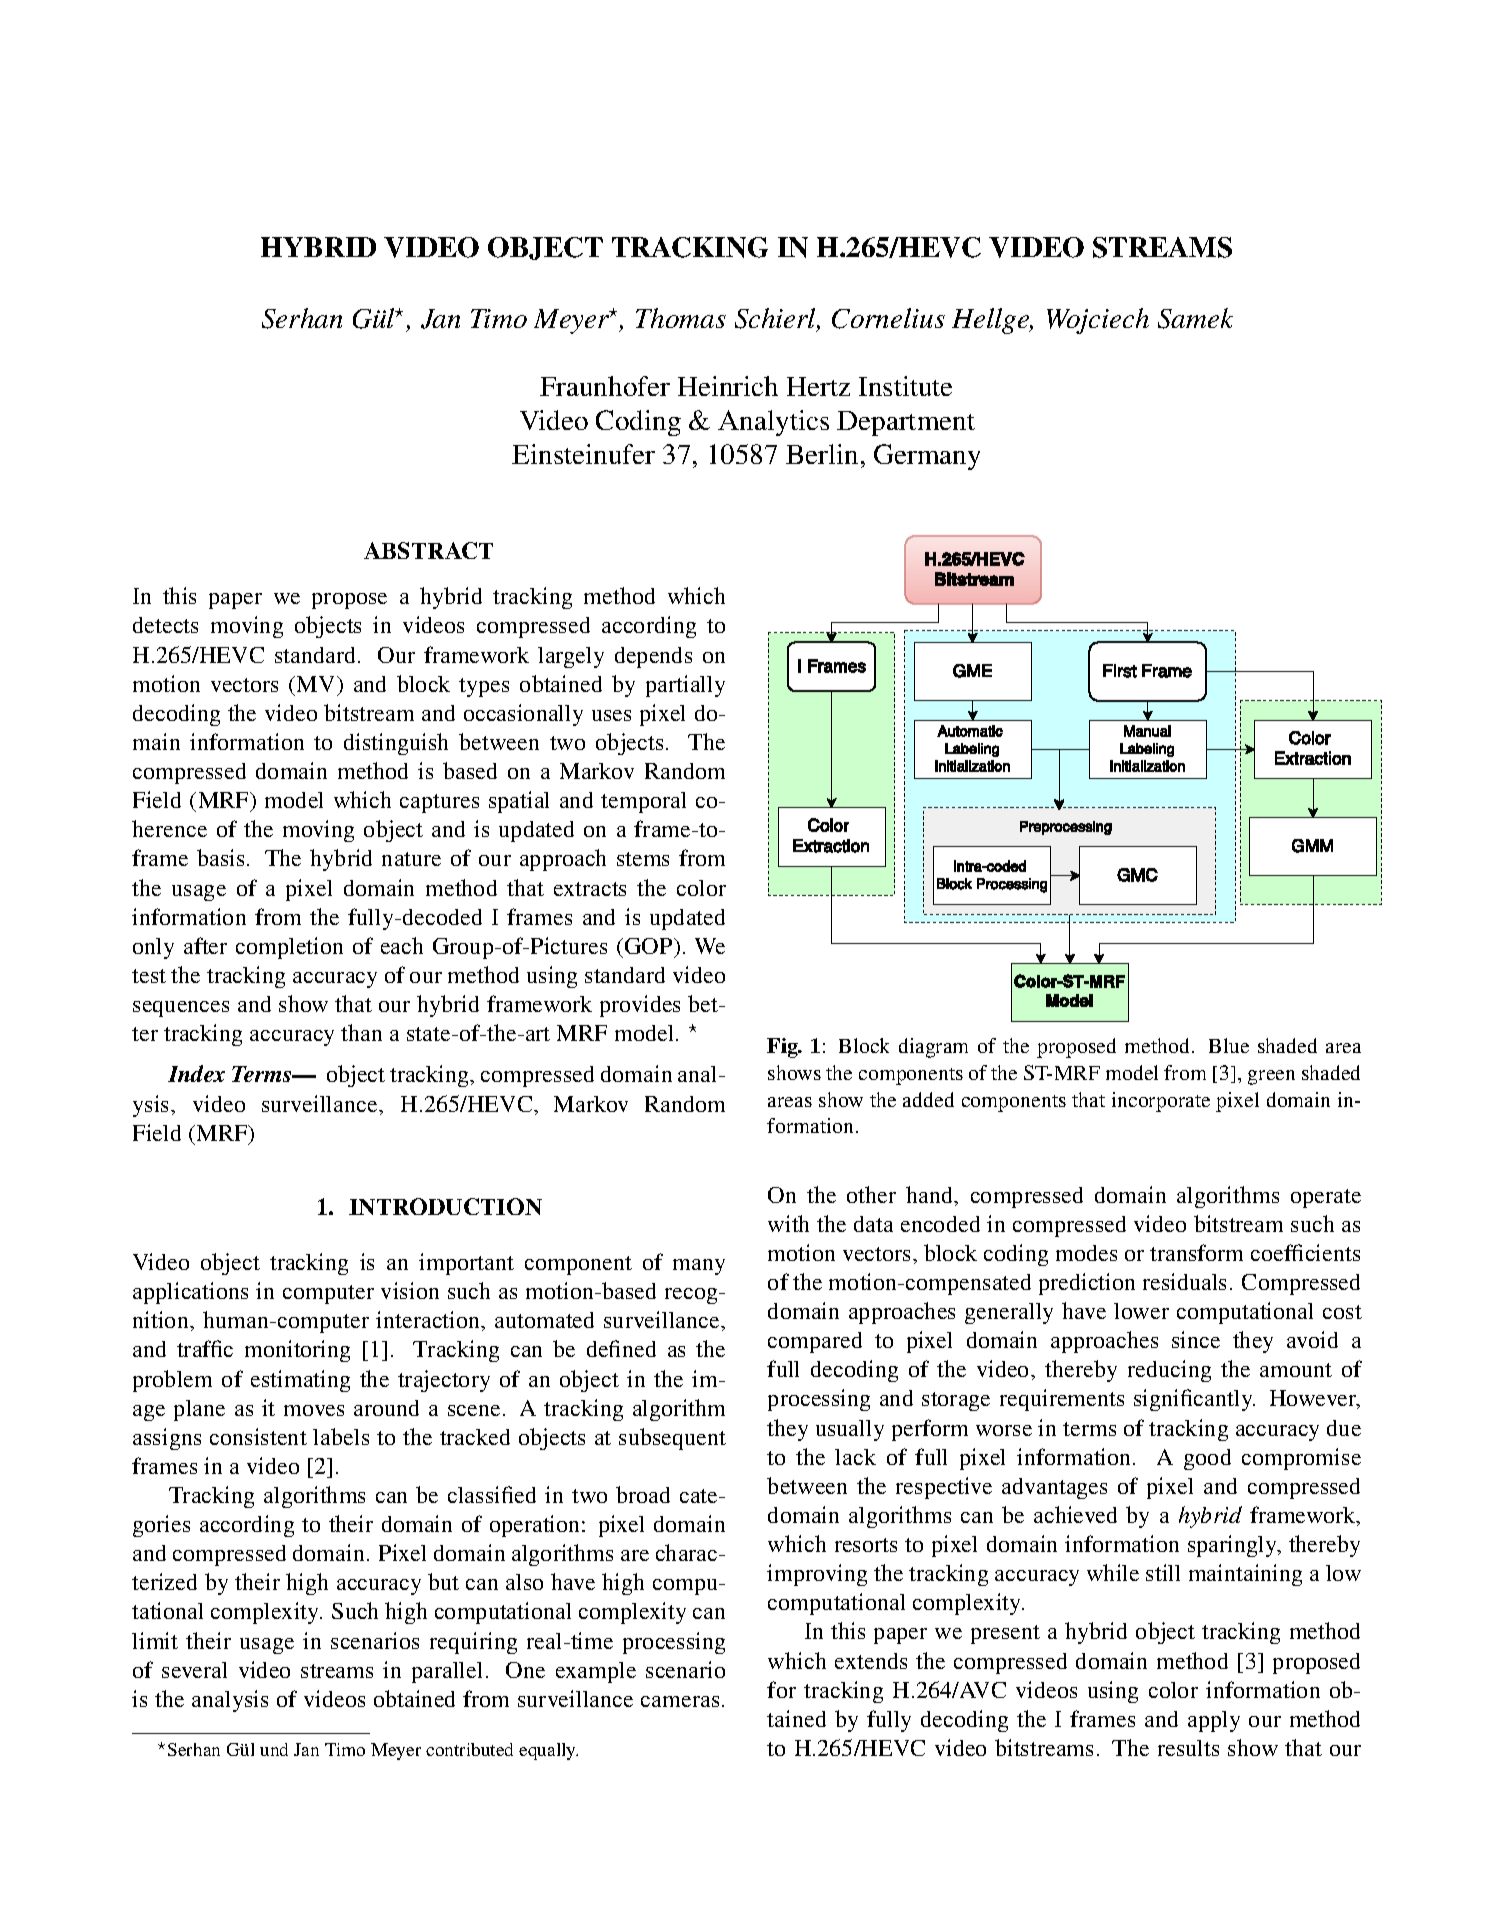 This image has height=1929, width=1491. I want to click on than, so click(361, 1032).
